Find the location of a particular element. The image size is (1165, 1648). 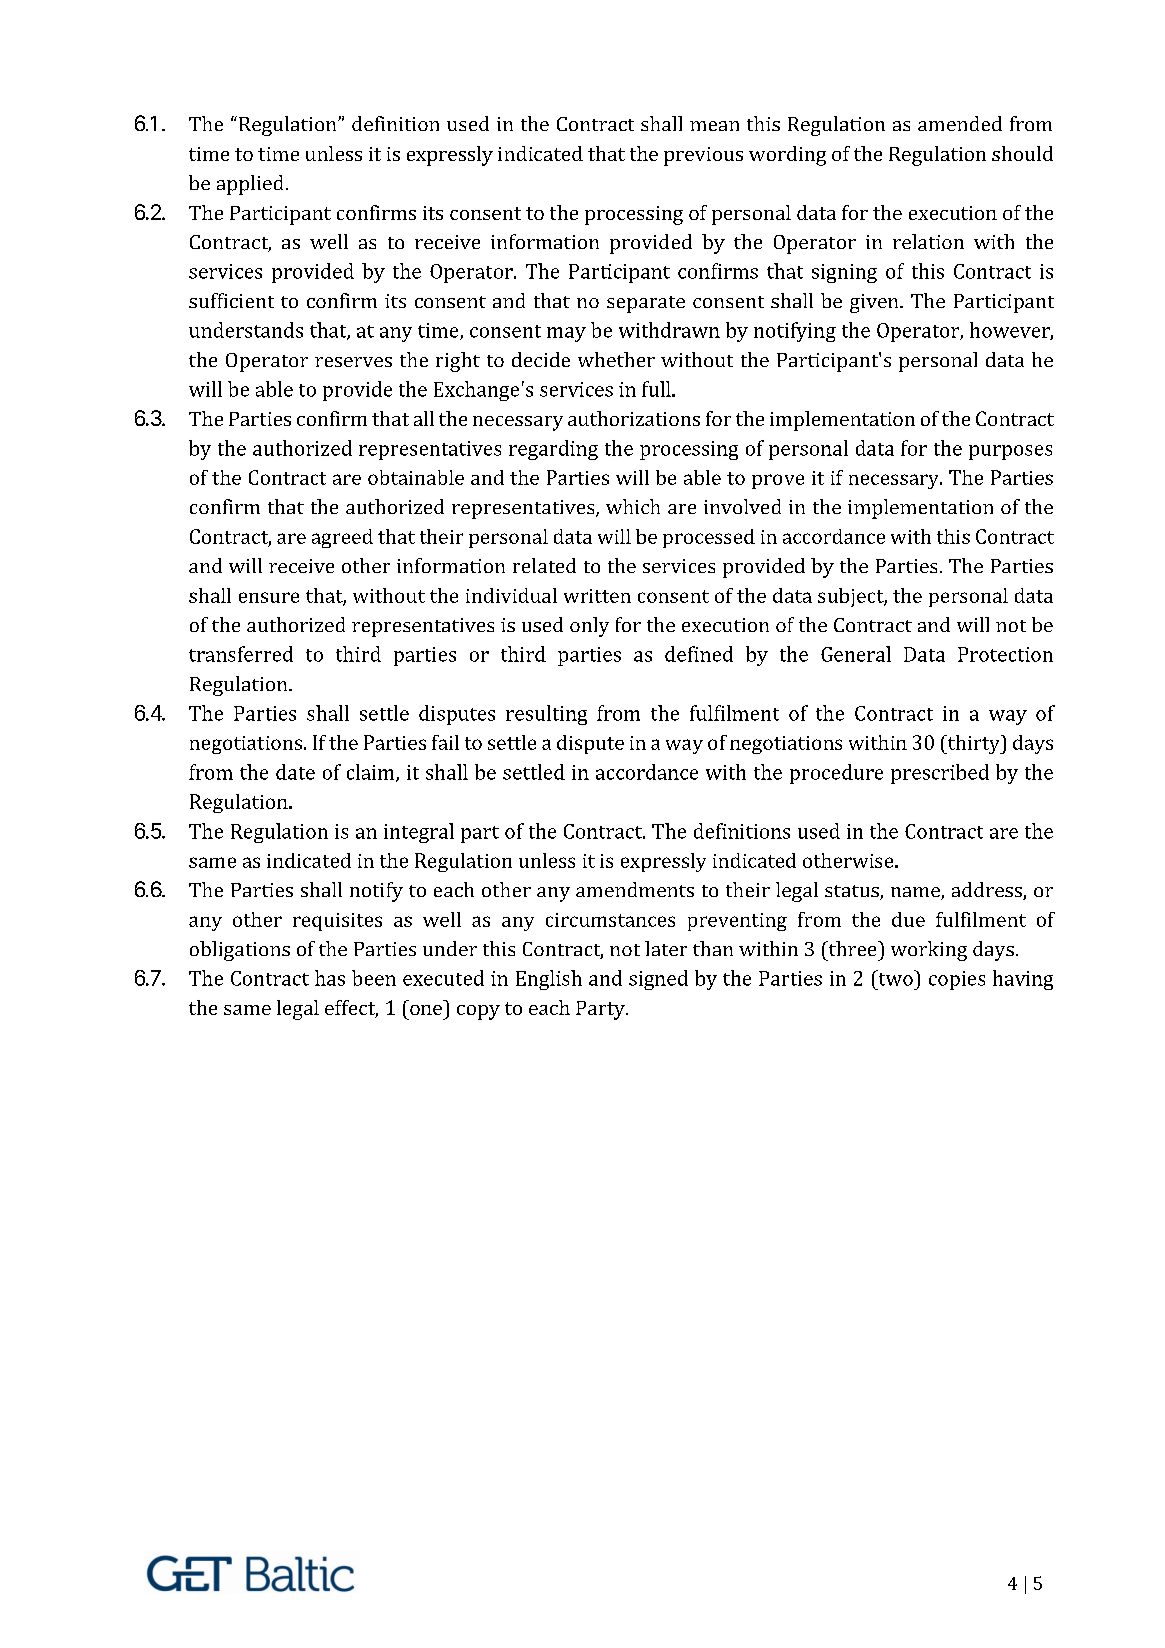

amendments is located at coordinates (635, 889).
